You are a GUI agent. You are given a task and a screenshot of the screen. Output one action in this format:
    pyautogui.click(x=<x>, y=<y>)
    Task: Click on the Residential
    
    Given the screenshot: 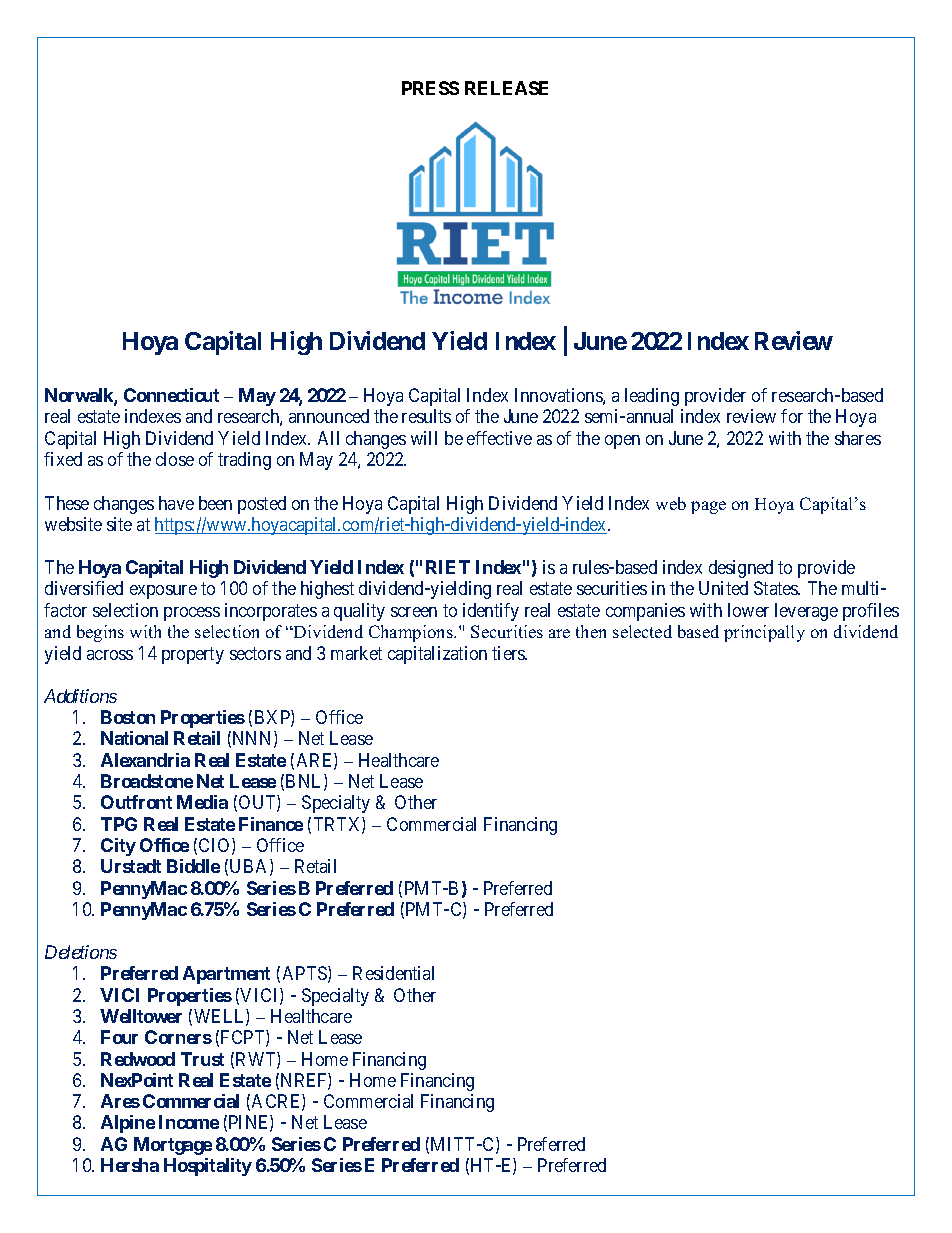 What is the action you would take?
    pyautogui.click(x=393, y=973)
